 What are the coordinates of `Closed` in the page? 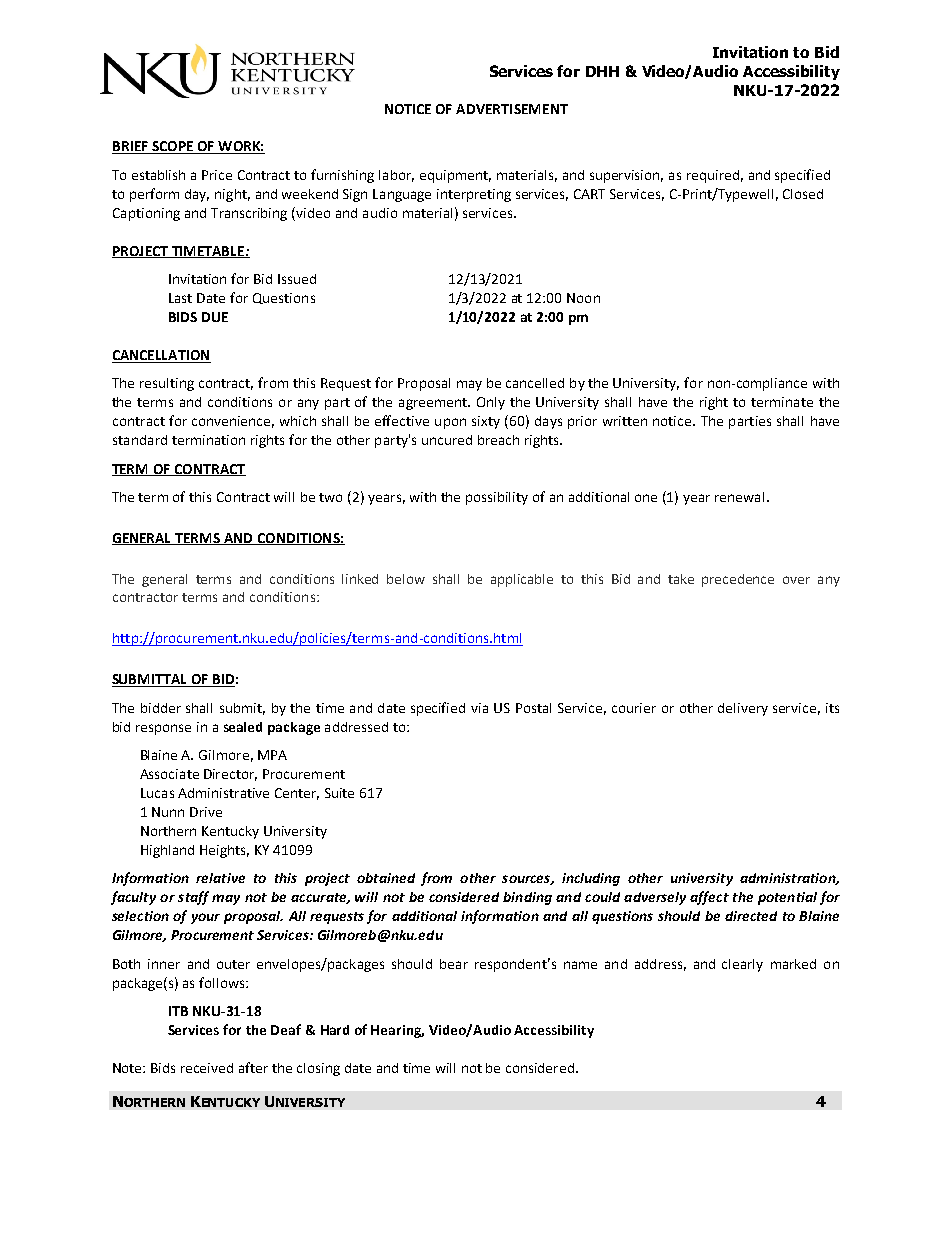 It's located at (803, 194).
